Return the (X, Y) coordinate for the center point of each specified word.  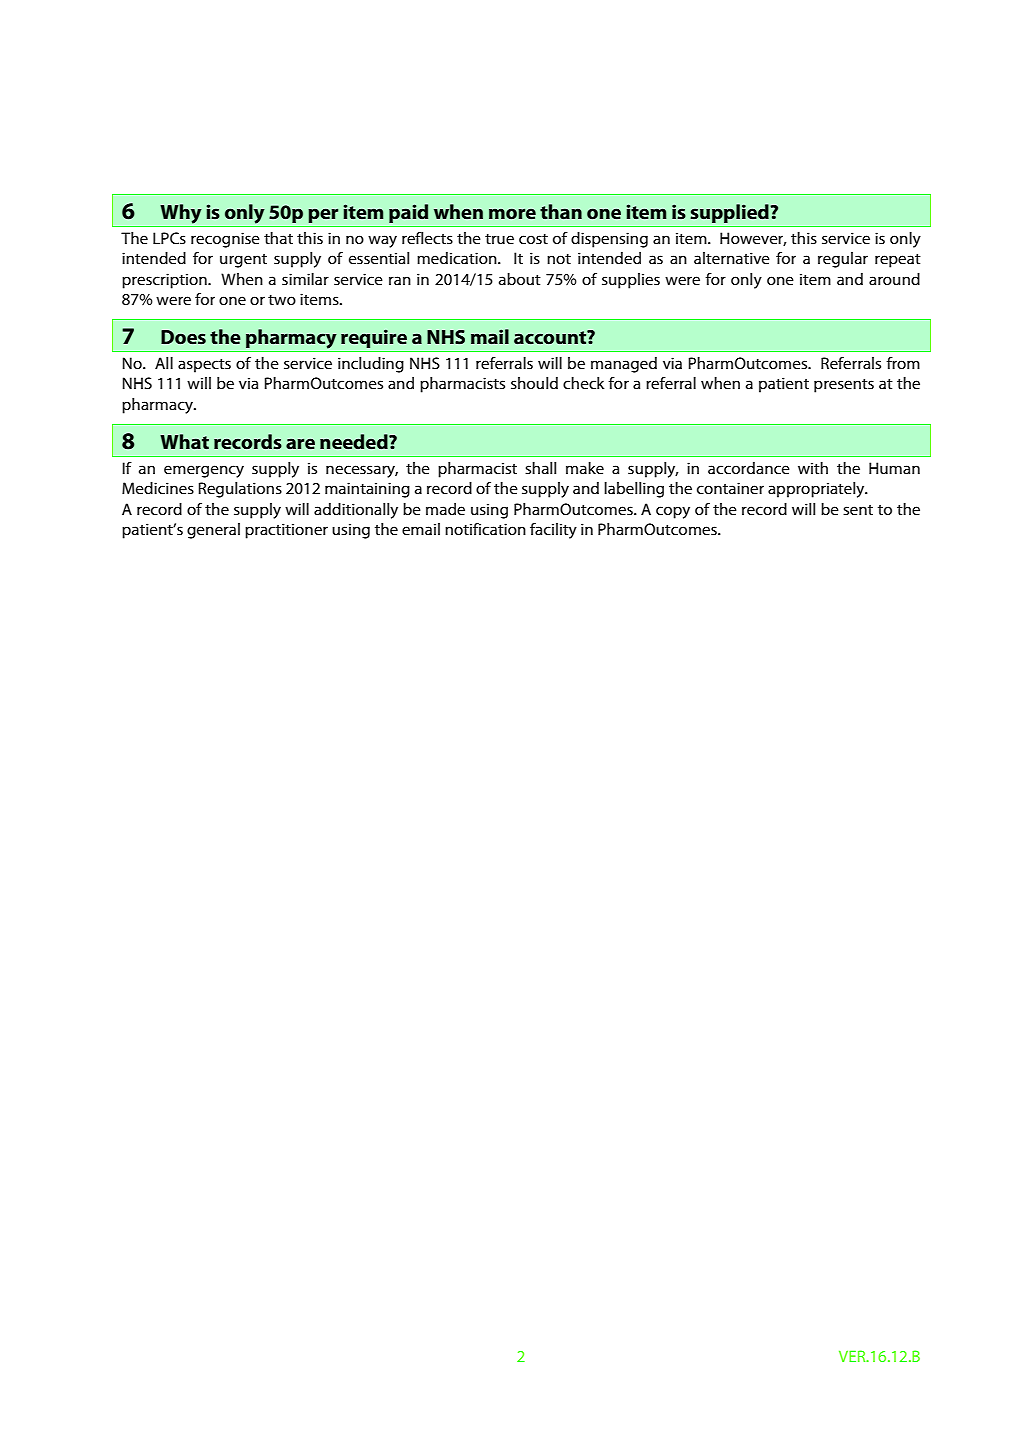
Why (181, 214)
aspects (204, 366)
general (213, 531)
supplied (731, 213)
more (512, 213)
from (903, 363)
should (534, 383)
